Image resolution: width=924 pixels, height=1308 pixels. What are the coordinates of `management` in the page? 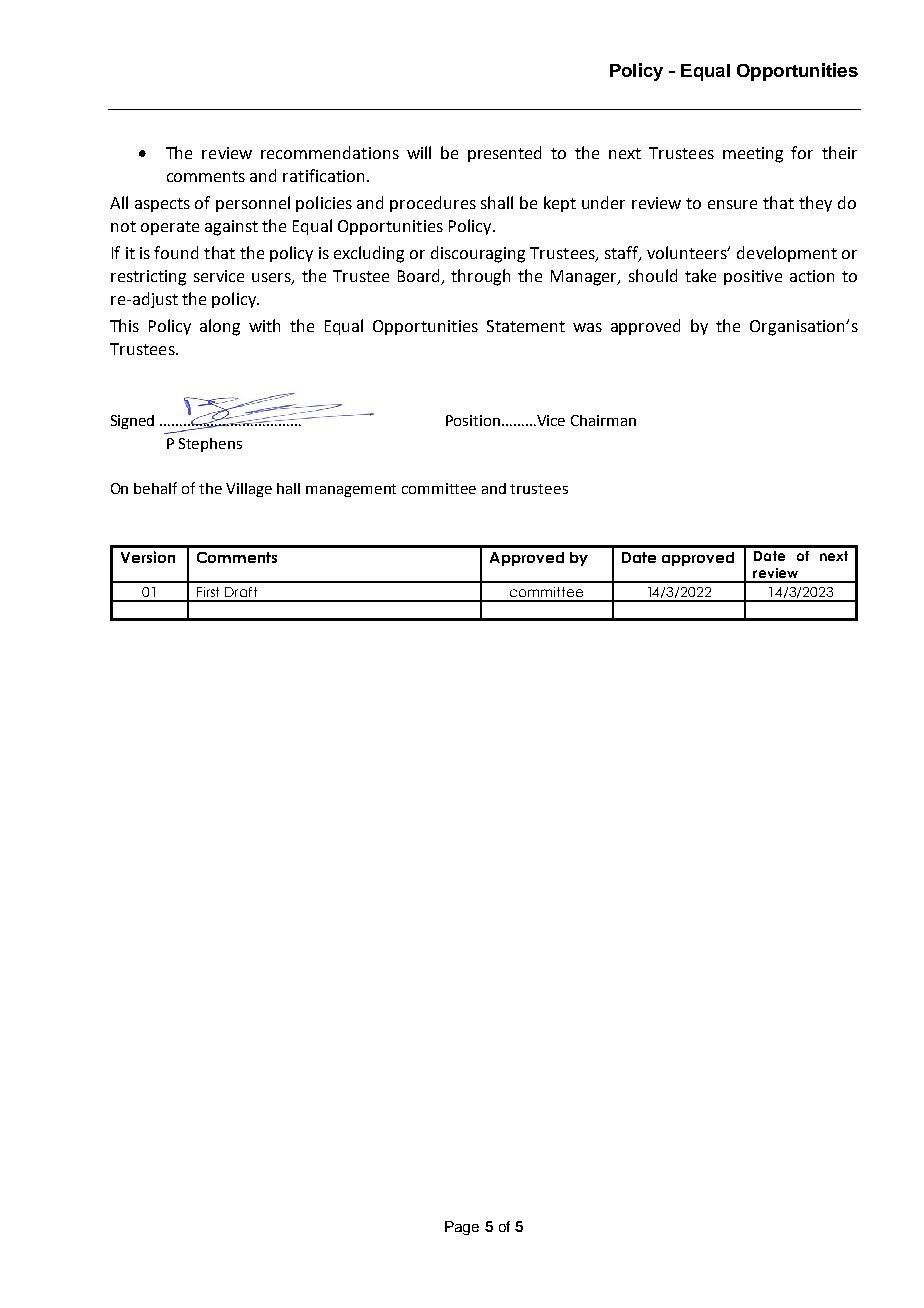 It's located at (351, 490).
